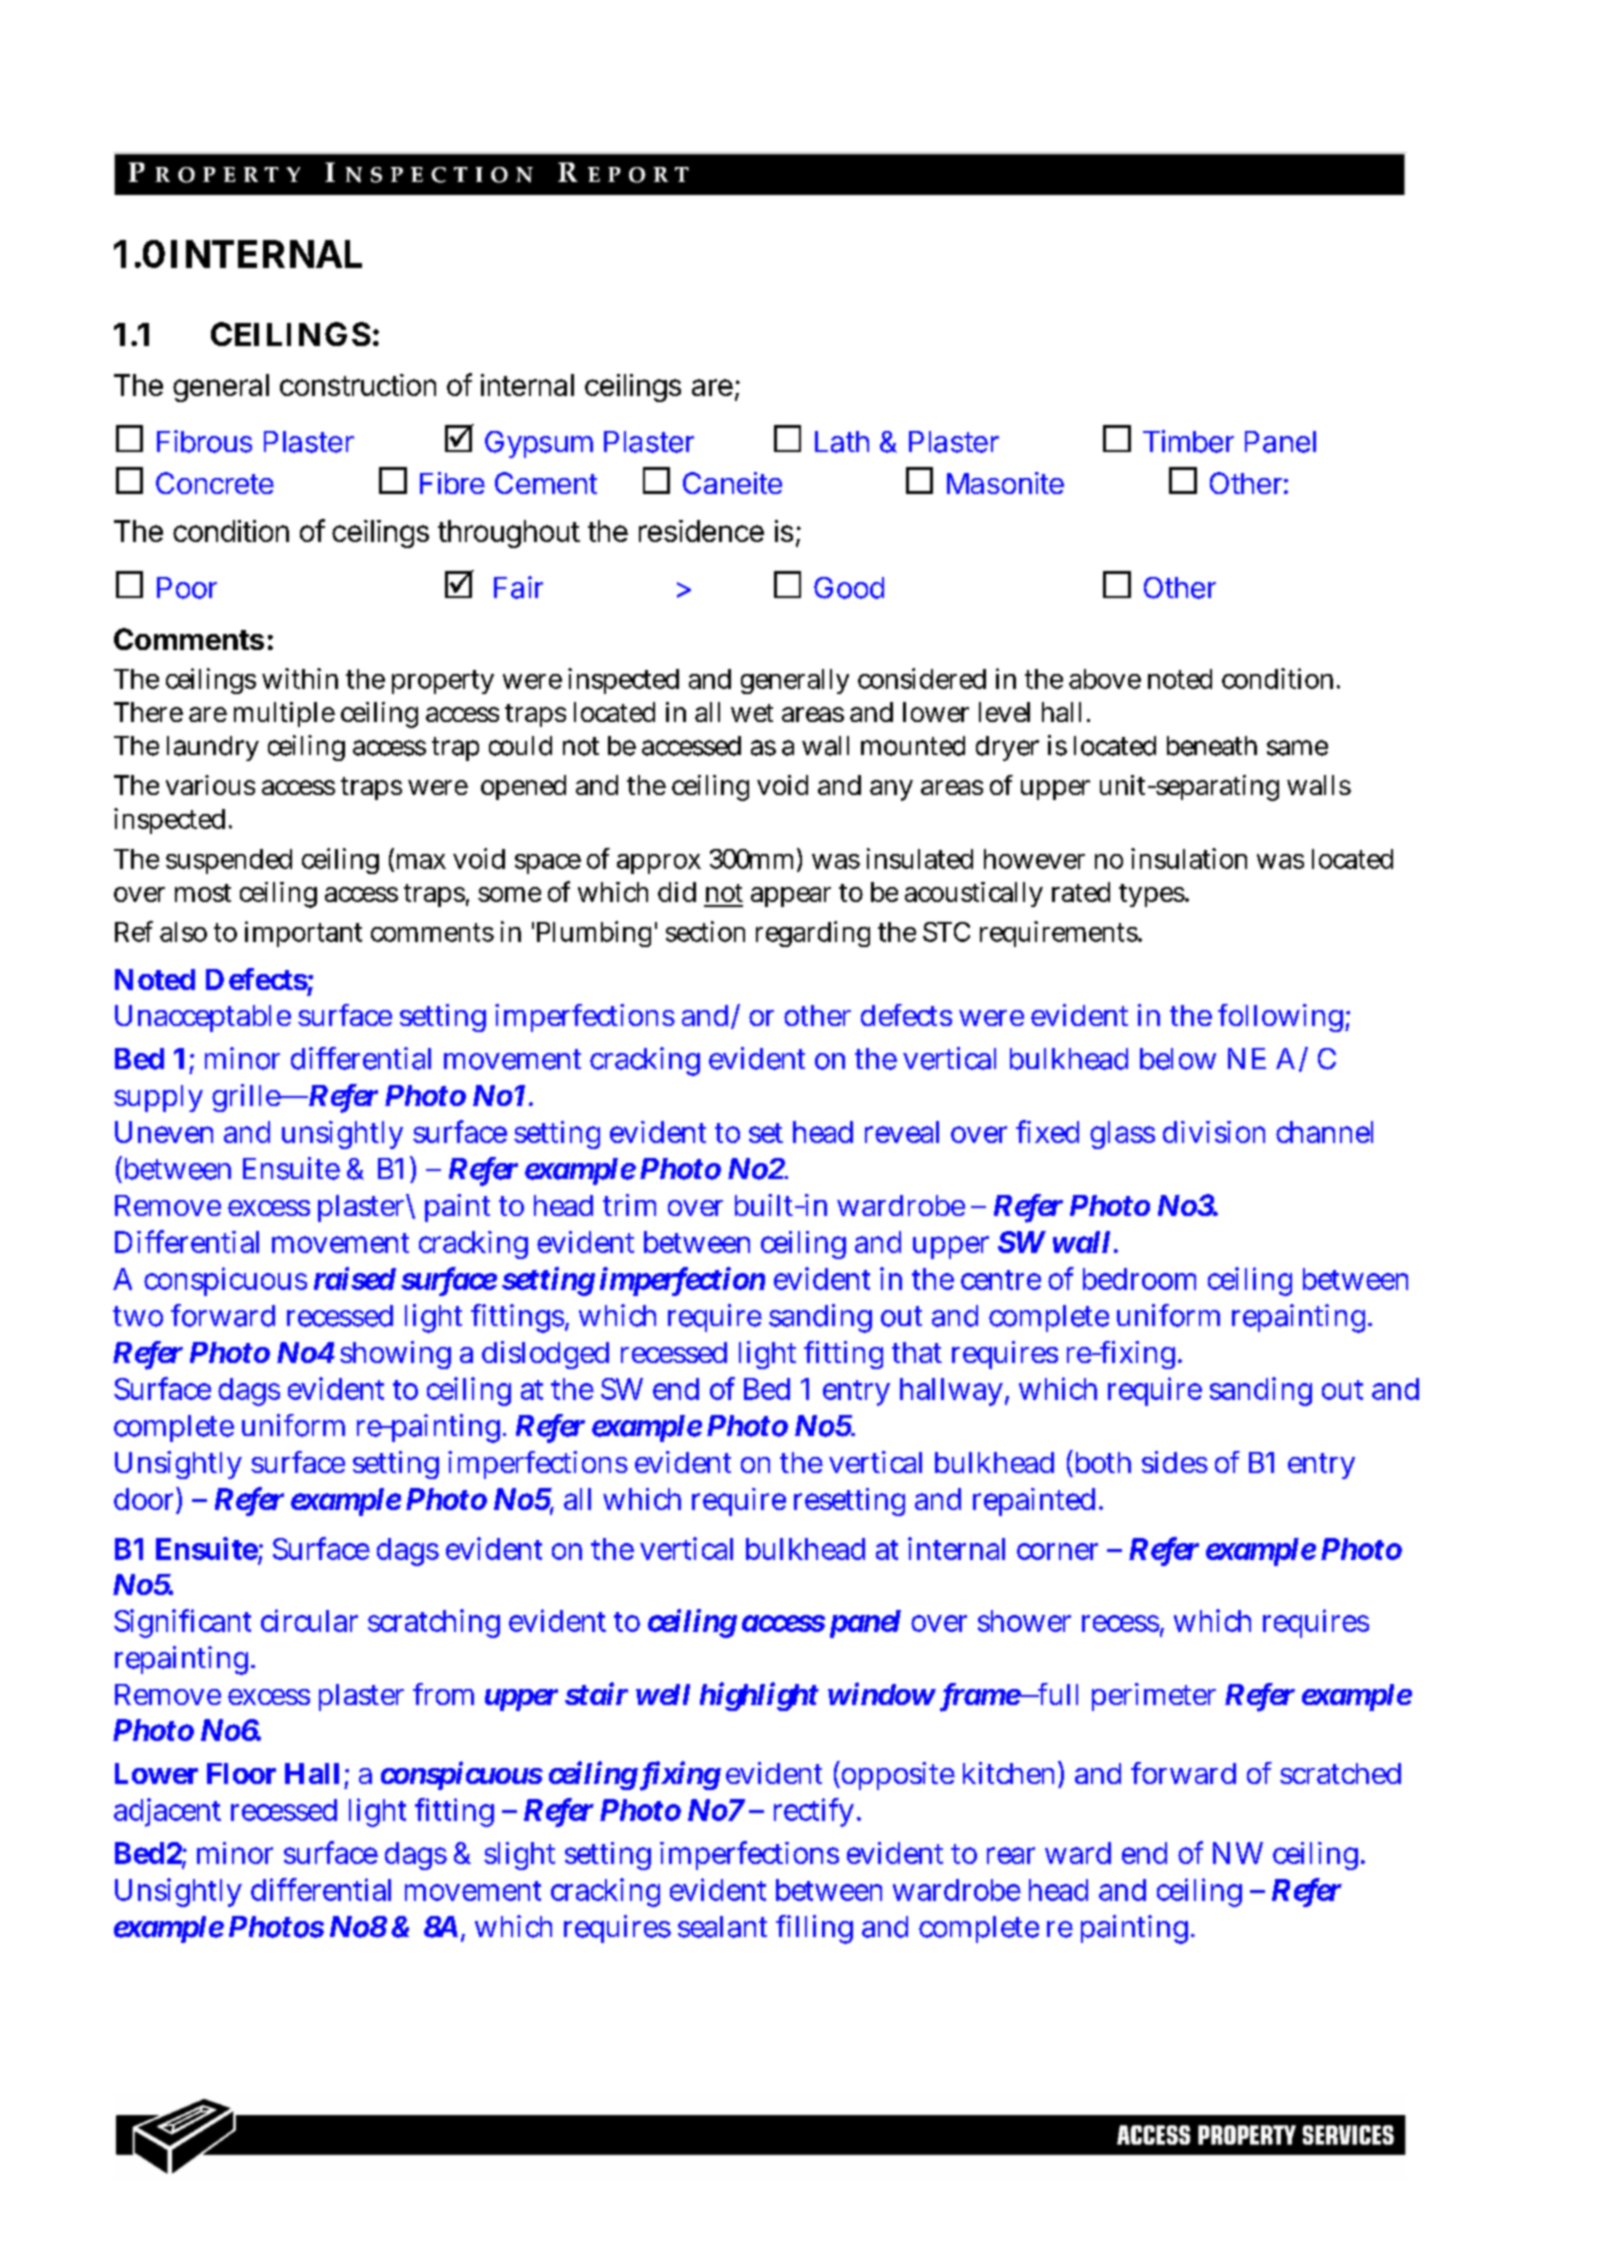 This screenshot has height=2261, width=1598. Describe the element at coordinates (842, 442) in the screenshot. I see `Lath` at that location.
